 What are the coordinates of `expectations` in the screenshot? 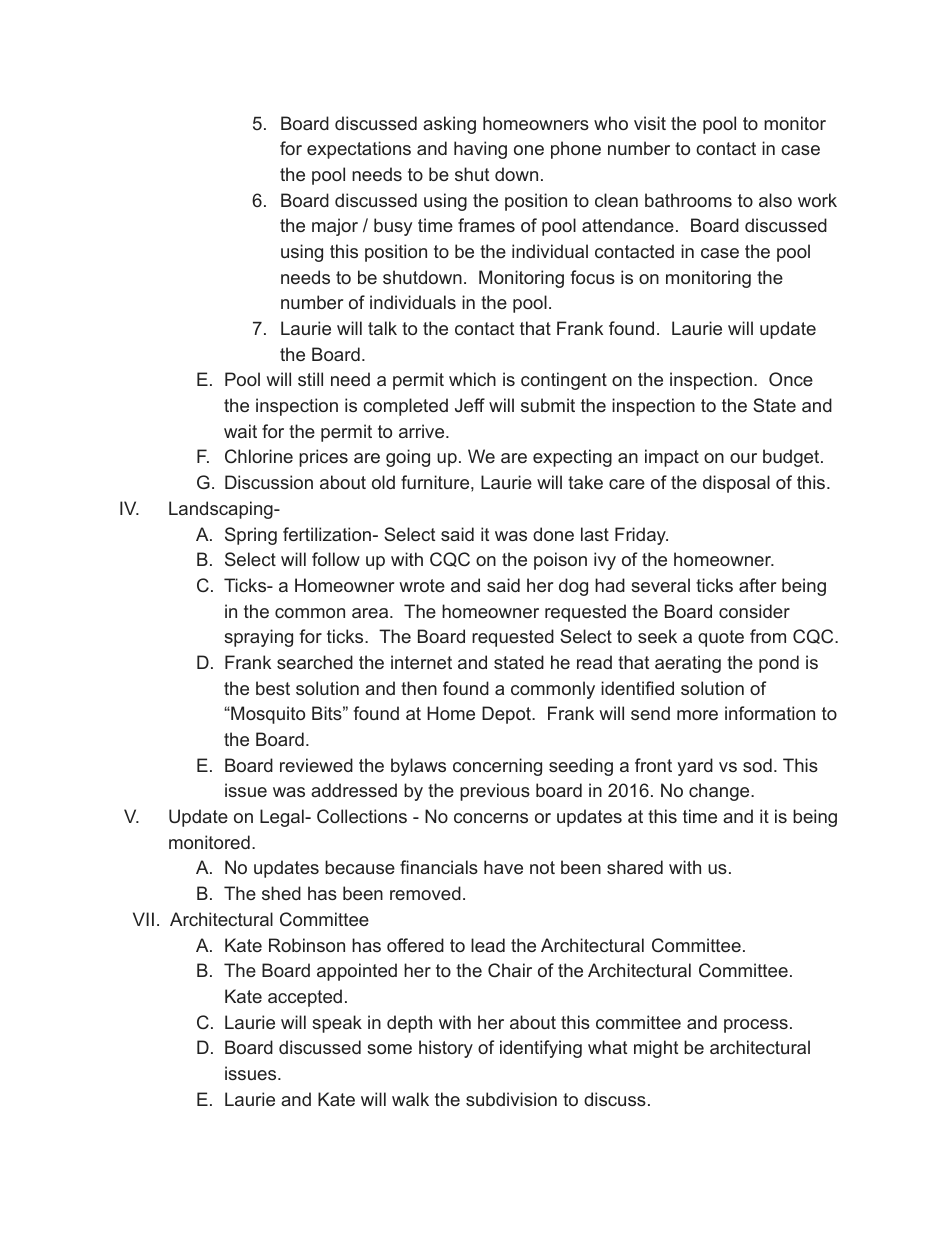 It's located at (359, 150).
